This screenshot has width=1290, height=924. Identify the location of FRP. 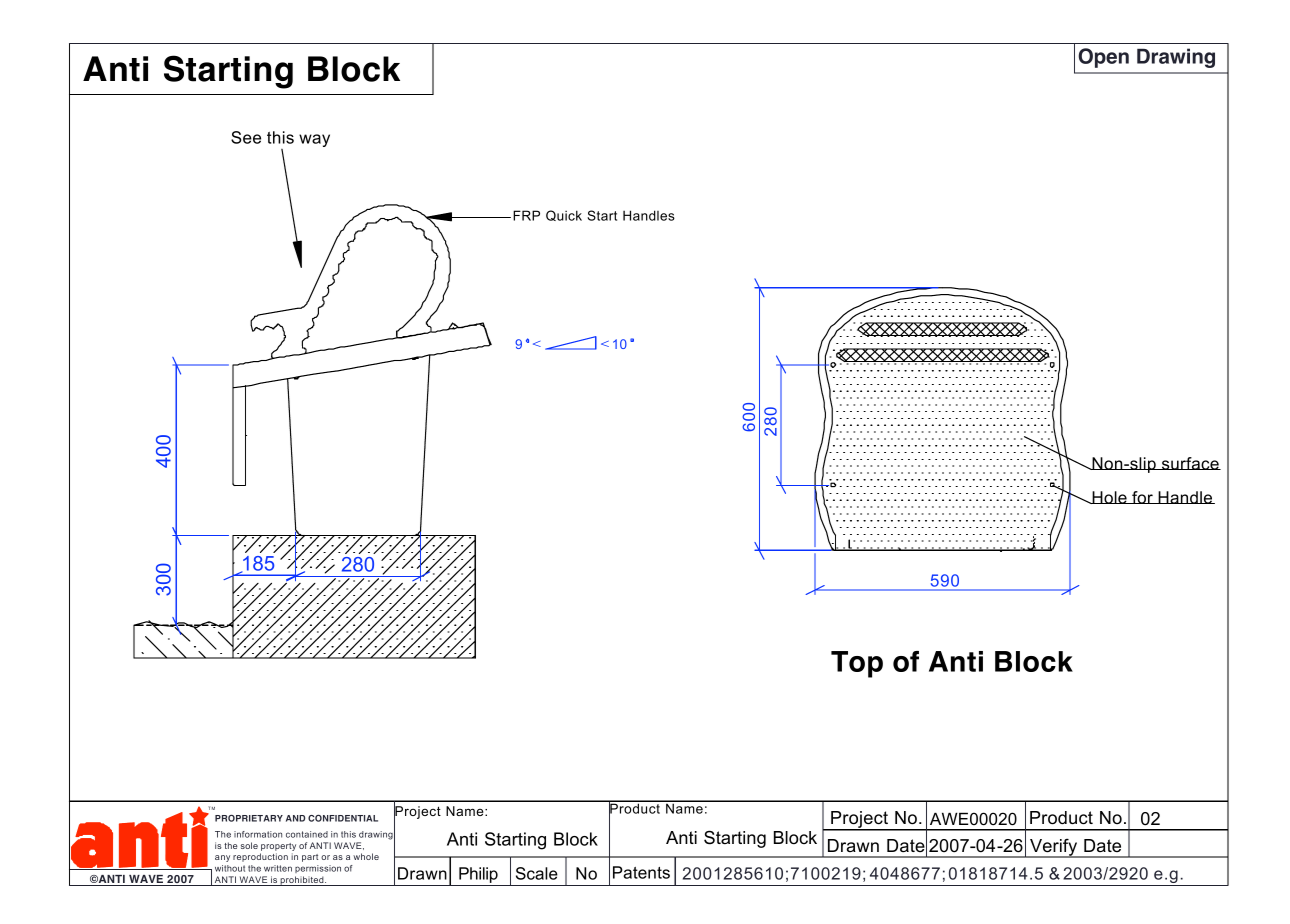
(526, 215).
